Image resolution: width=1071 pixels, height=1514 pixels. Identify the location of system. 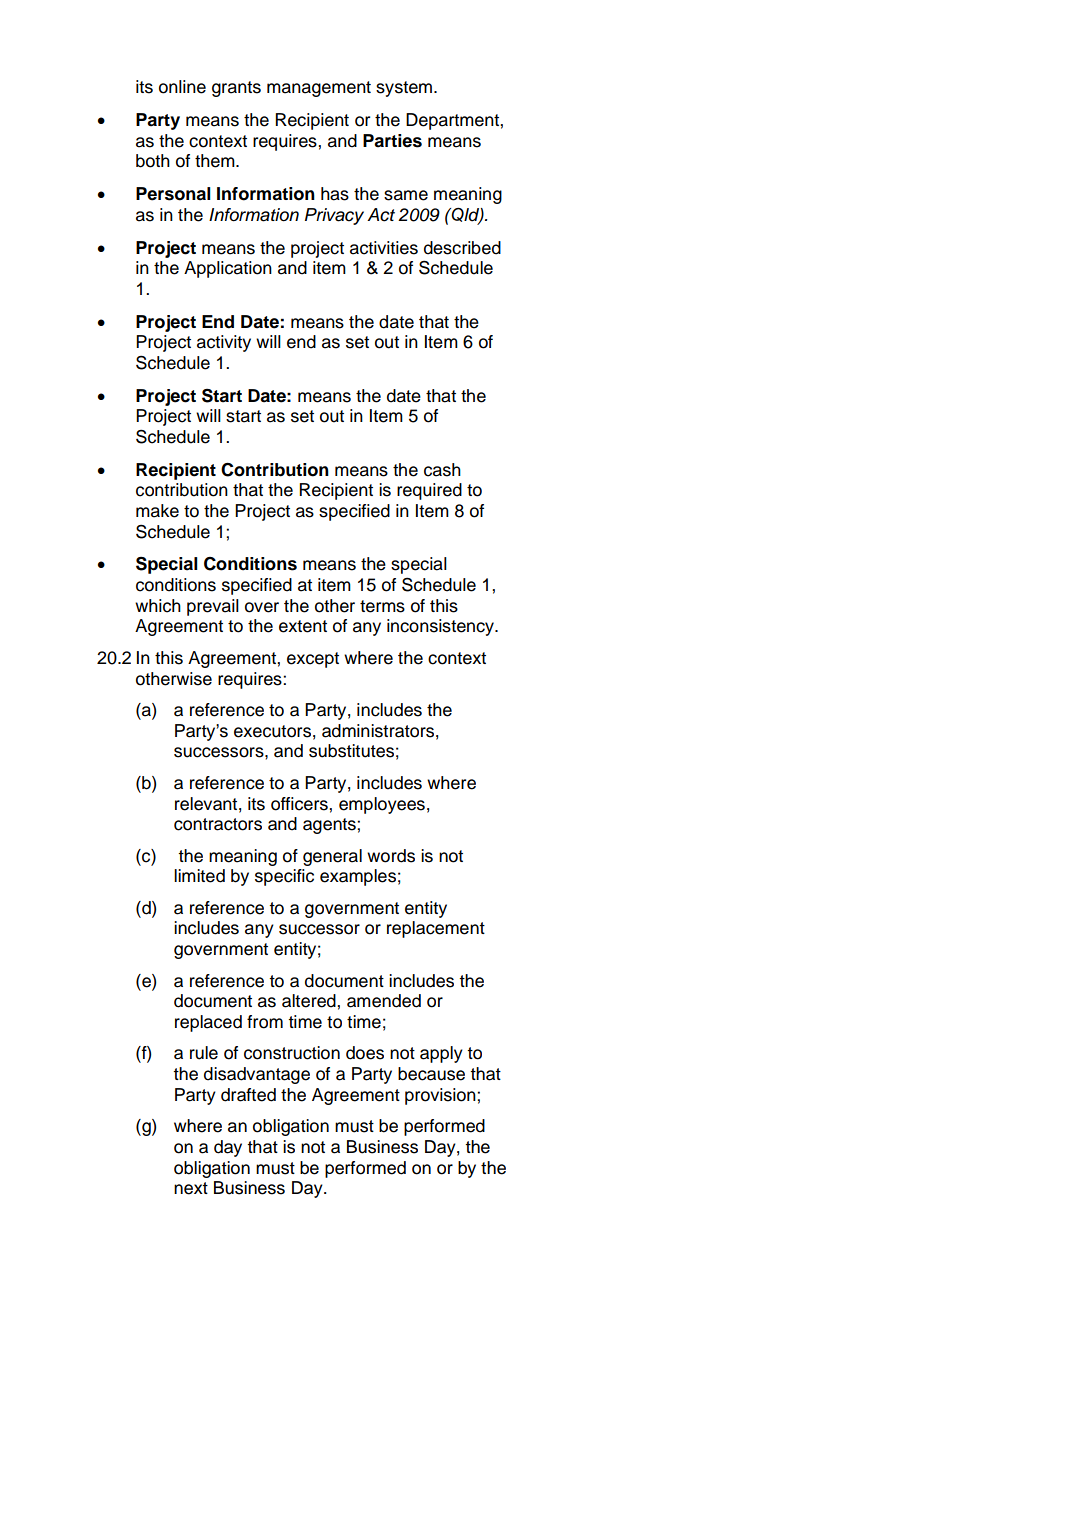
(405, 89).
